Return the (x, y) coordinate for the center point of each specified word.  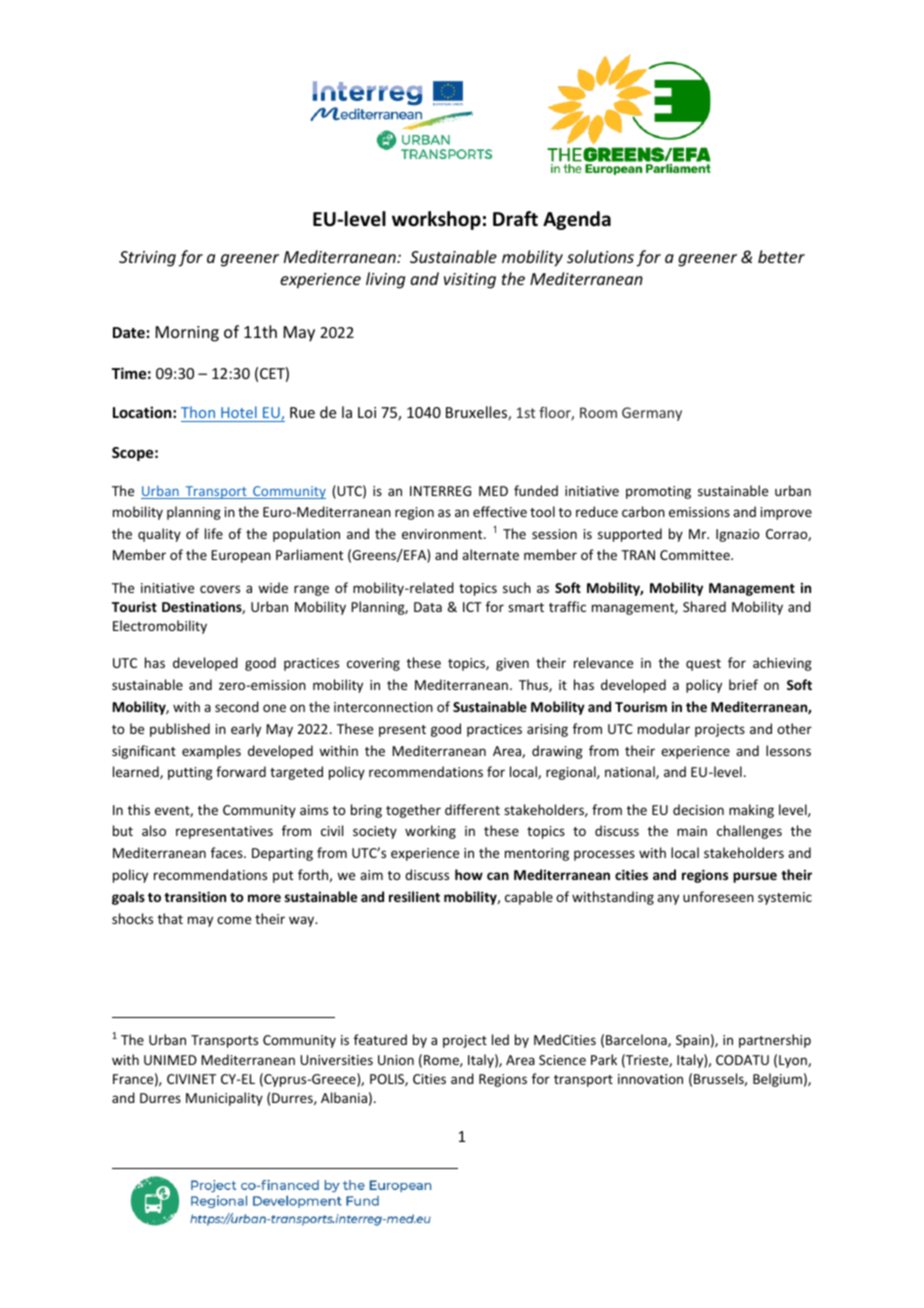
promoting (658, 492)
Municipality (224, 1099)
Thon (198, 412)
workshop (436, 220)
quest (703, 665)
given (512, 664)
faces (228, 852)
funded (536, 490)
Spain (692, 1041)
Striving (147, 259)
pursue (755, 877)
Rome (442, 1061)
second (237, 706)
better (781, 256)
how (469, 874)
